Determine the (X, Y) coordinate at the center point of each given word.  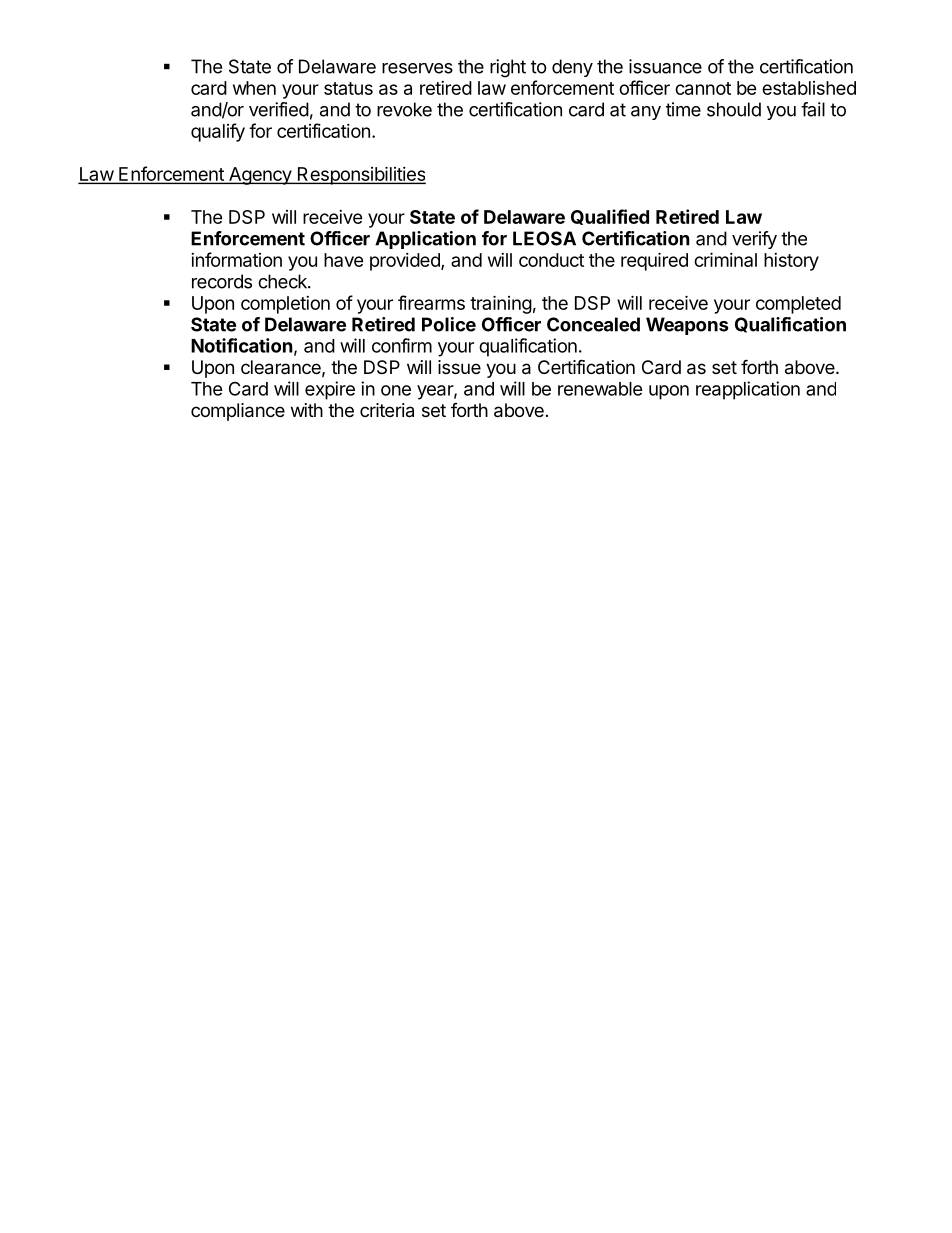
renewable (600, 389)
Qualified (610, 217)
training (501, 304)
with (307, 410)
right (508, 68)
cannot (703, 88)
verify (754, 240)
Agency (260, 176)
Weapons (687, 326)
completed (798, 305)
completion (285, 305)
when (254, 88)
